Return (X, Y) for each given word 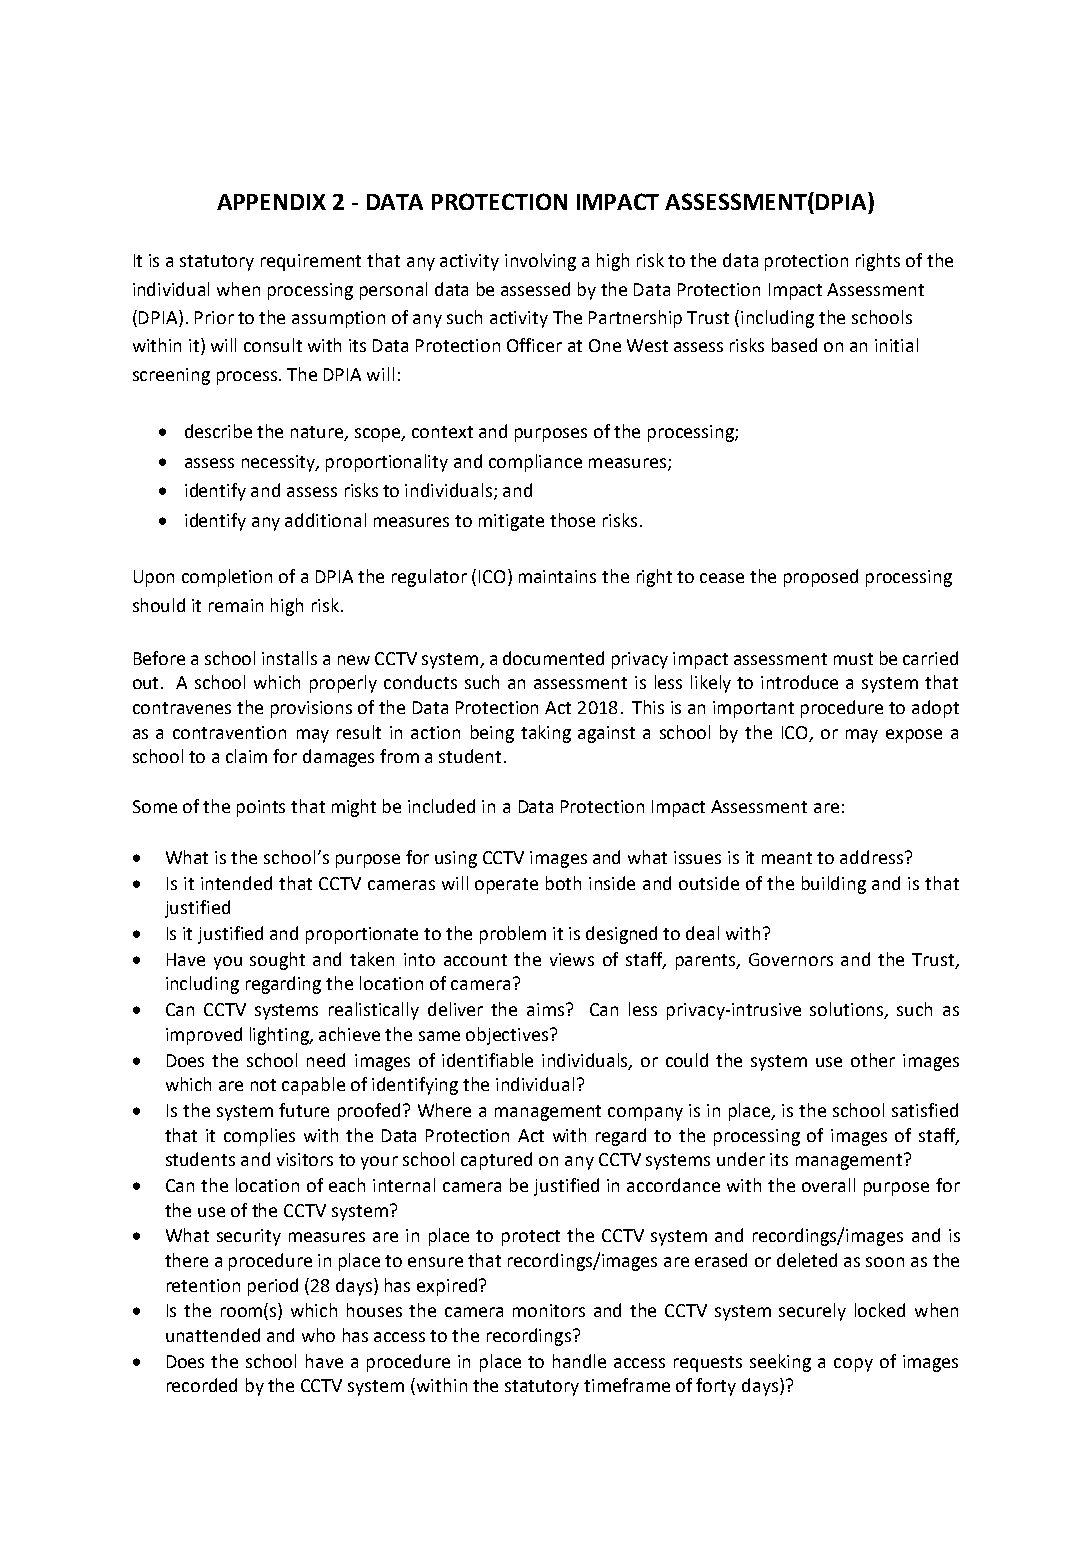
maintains (557, 576)
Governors (791, 959)
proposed (821, 578)
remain (236, 605)
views (572, 959)
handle (579, 1361)
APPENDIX (271, 202)
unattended (213, 1335)
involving (540, 262)
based (794, 345)
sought (277, 961)
